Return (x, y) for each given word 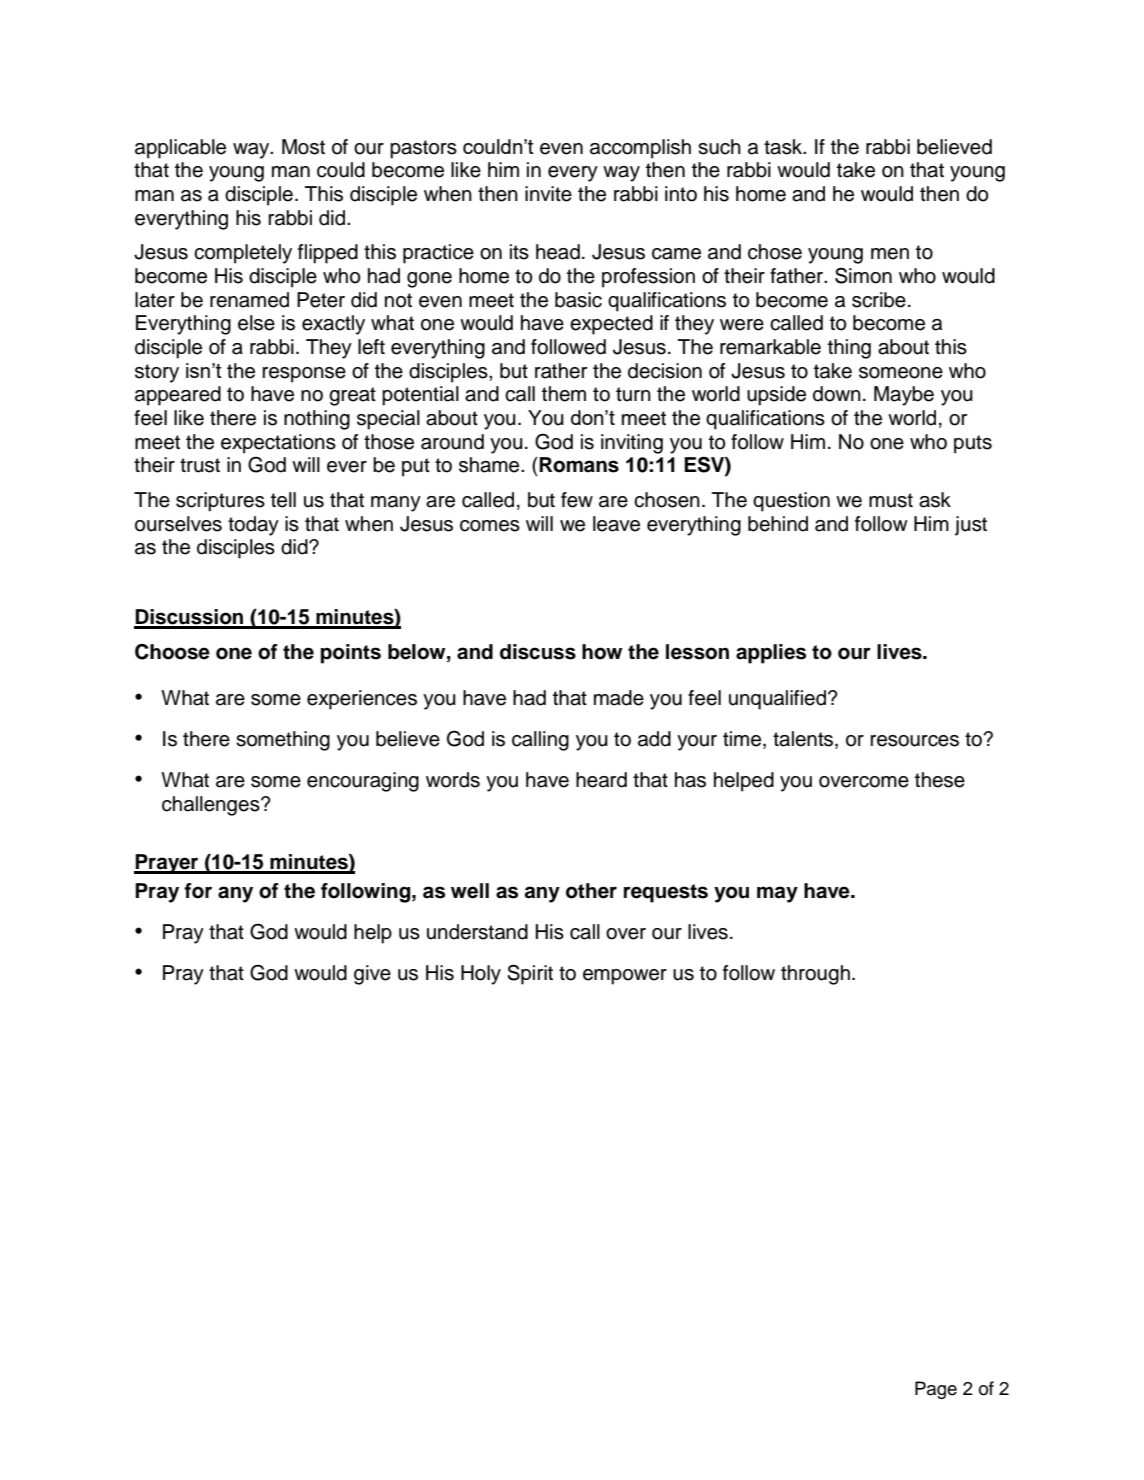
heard (601, 780)
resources (914, 741)
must (891, 500)
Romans (579, 465)
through (815, 975)
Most (303, 147)
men (890, 254)
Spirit (530, 974)
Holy (481, 975)
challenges (212, 806)
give (372, 975)
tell (283, 500)
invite (548, 194)
